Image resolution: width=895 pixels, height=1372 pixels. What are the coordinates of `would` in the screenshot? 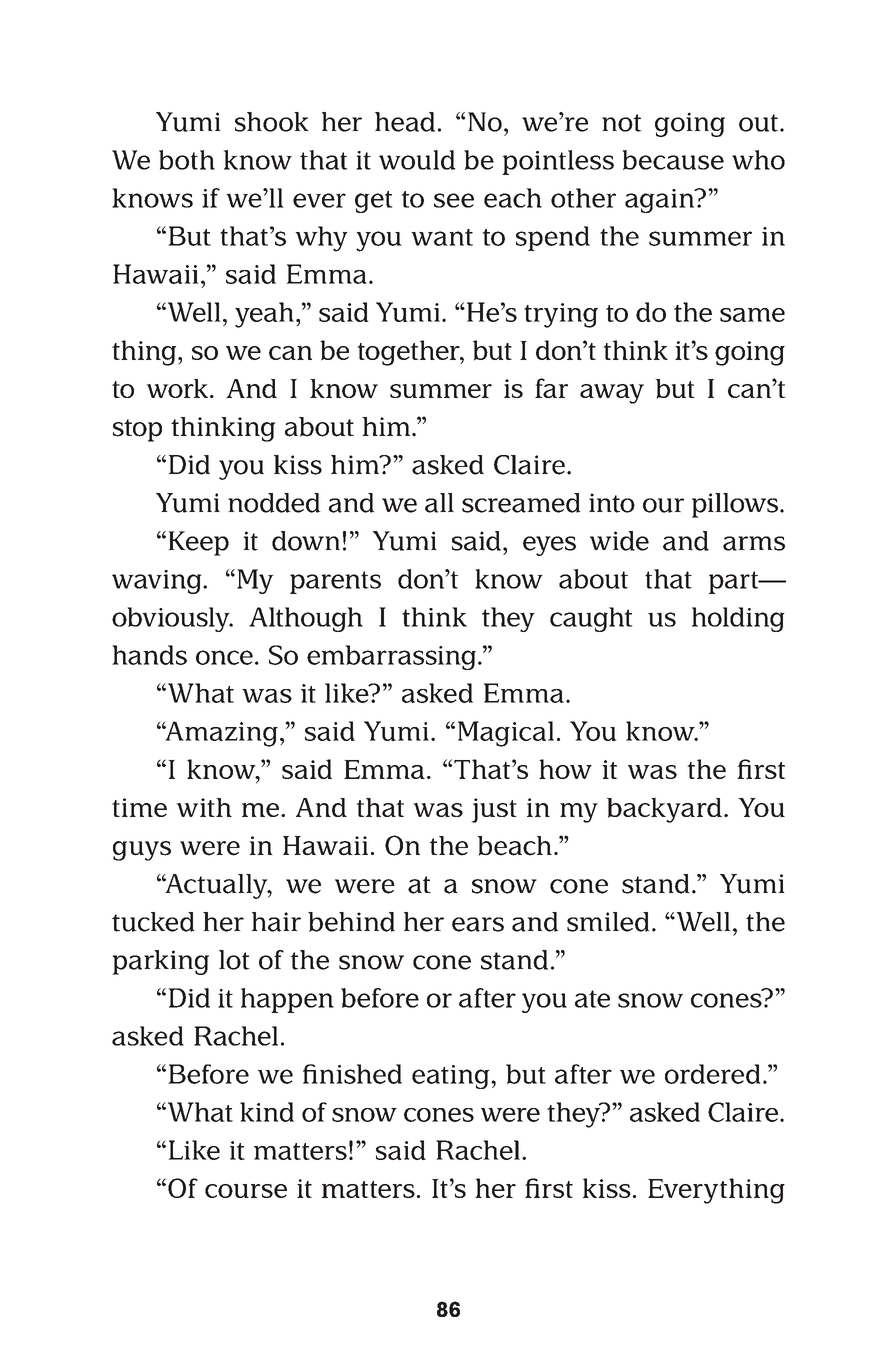 It's located at (417, 160).
